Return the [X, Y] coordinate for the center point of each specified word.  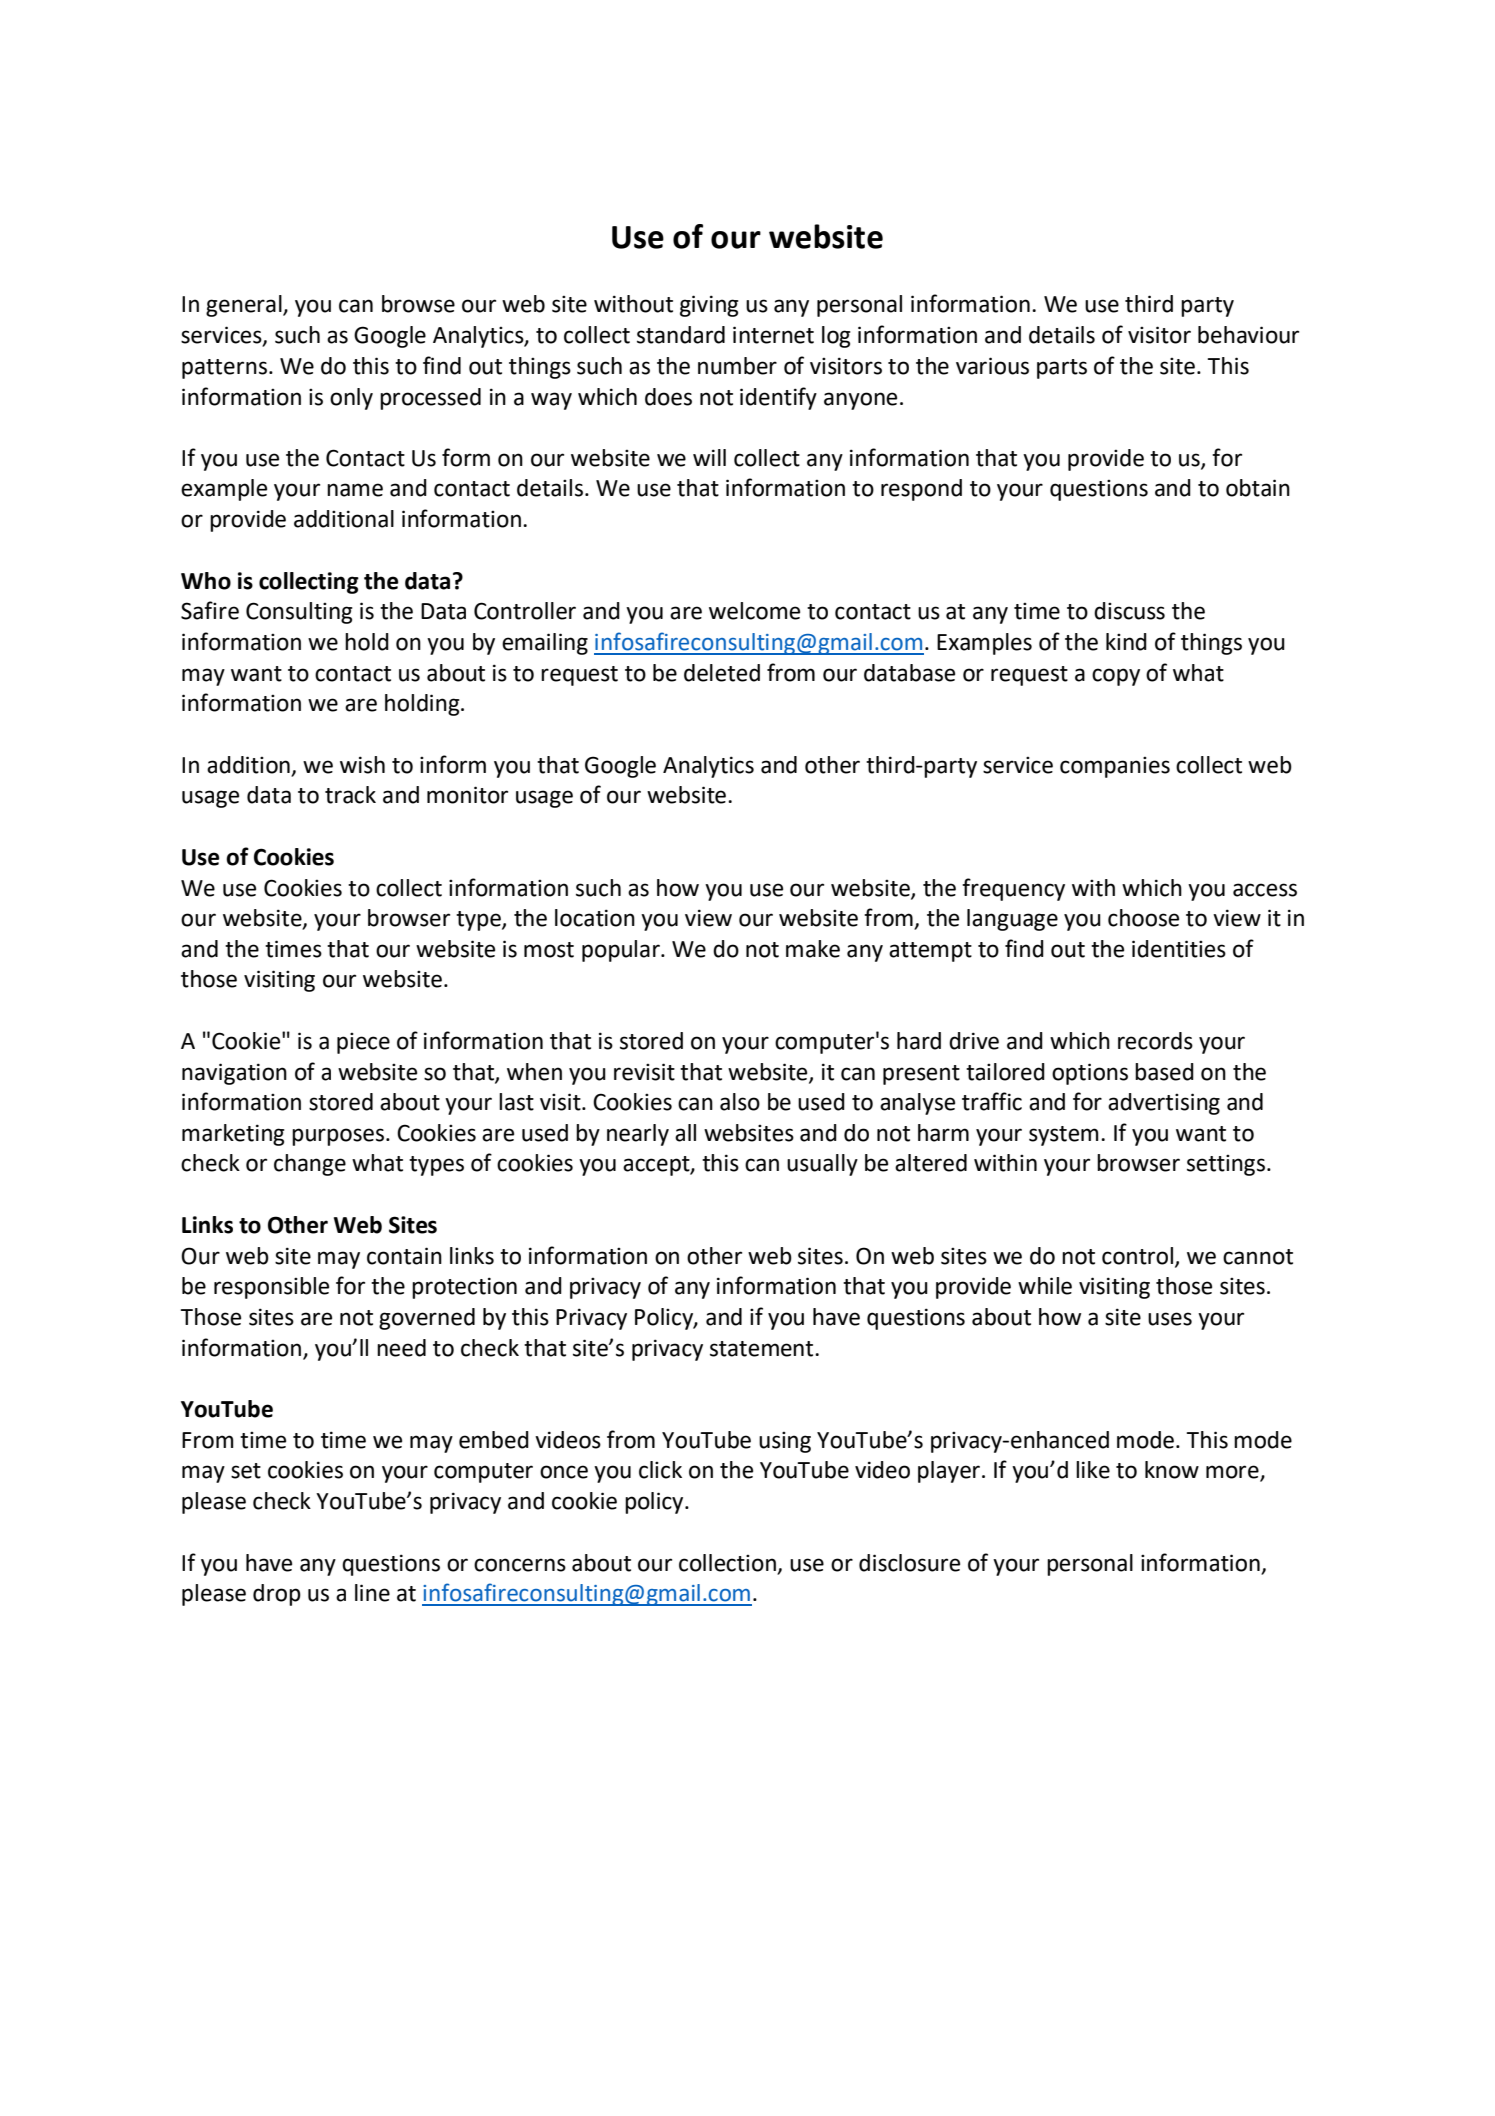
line [372, 1593]
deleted [722, 673]
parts [1062, 369]
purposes [338, 1137]
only [351, 399]
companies [1115, 767]
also [740, 1102]
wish [362, 765]
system [1064, 1136]
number [737, 366]
